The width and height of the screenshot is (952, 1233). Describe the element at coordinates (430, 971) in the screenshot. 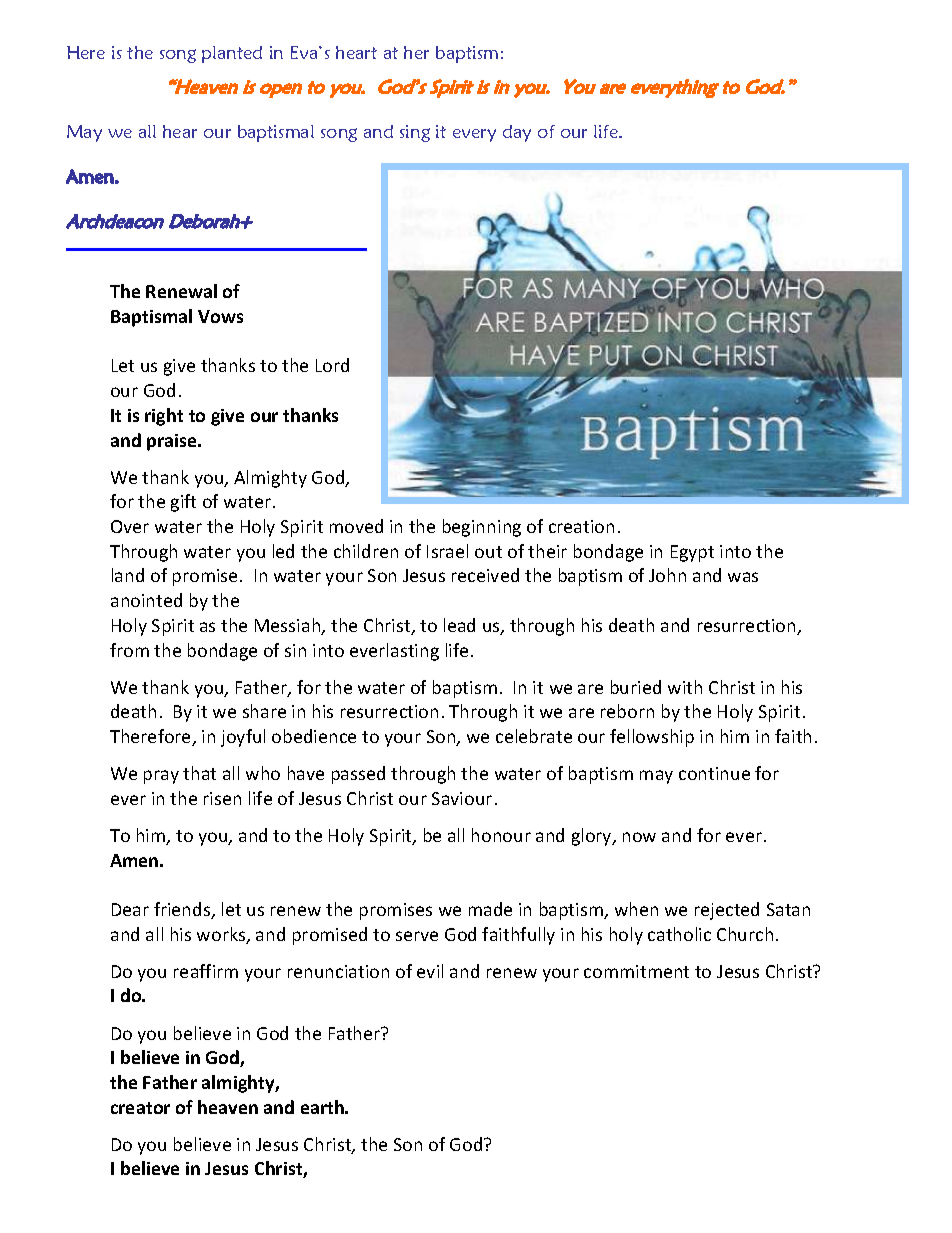

I see `evil` at that location.
